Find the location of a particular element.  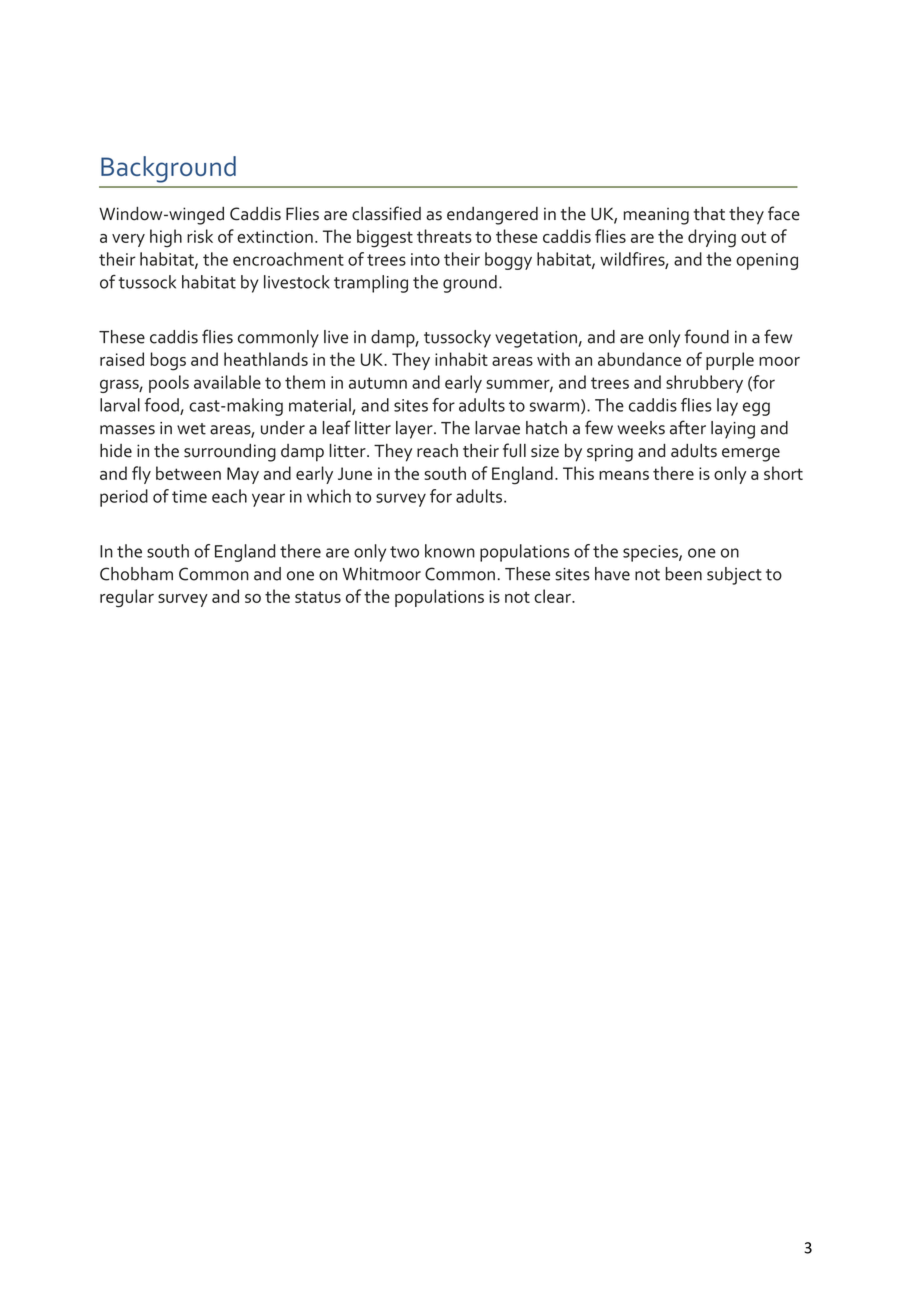

threats is located at coordinates (444, 236).
